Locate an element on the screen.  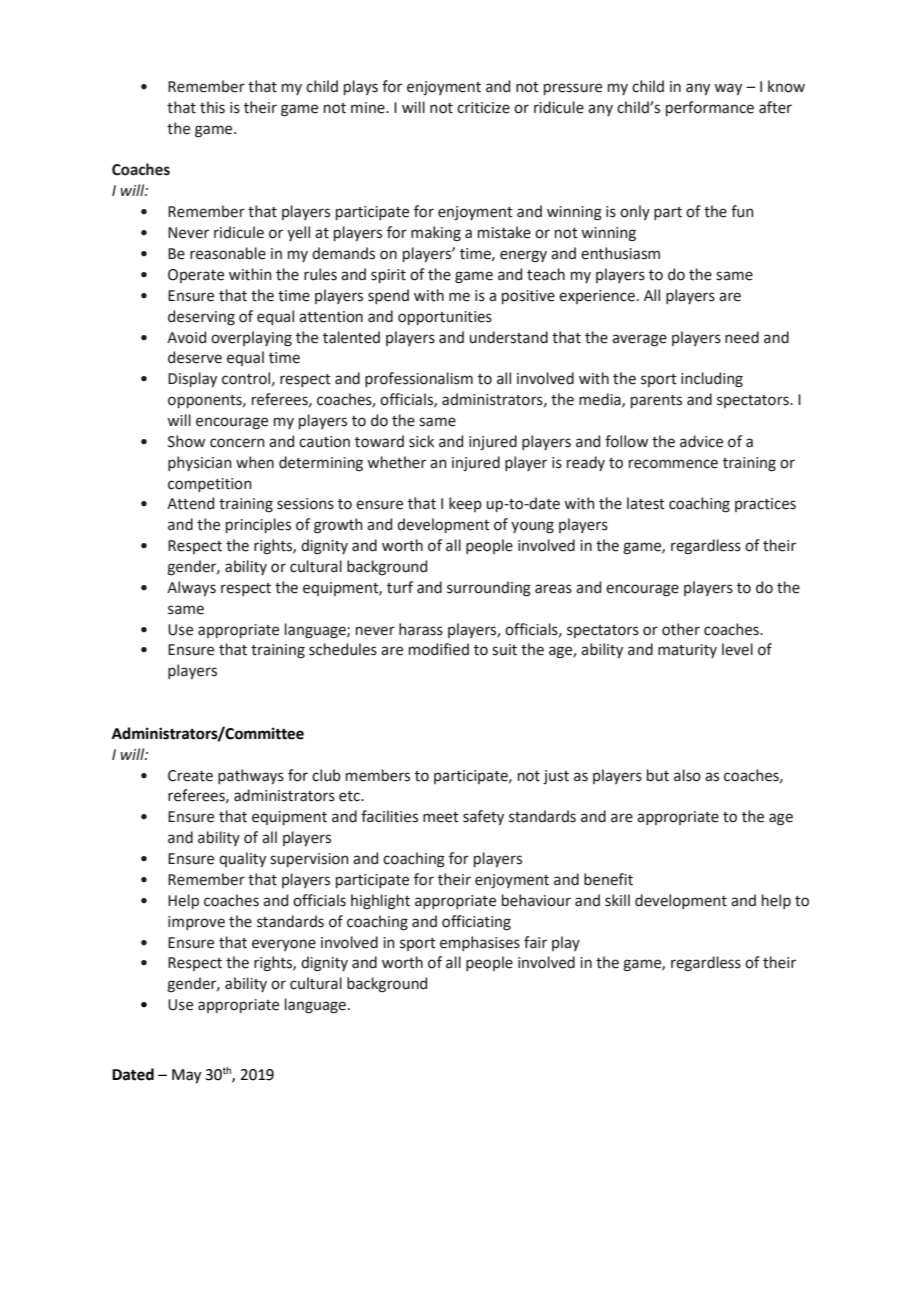
just is located at coordinates (556, 777).
